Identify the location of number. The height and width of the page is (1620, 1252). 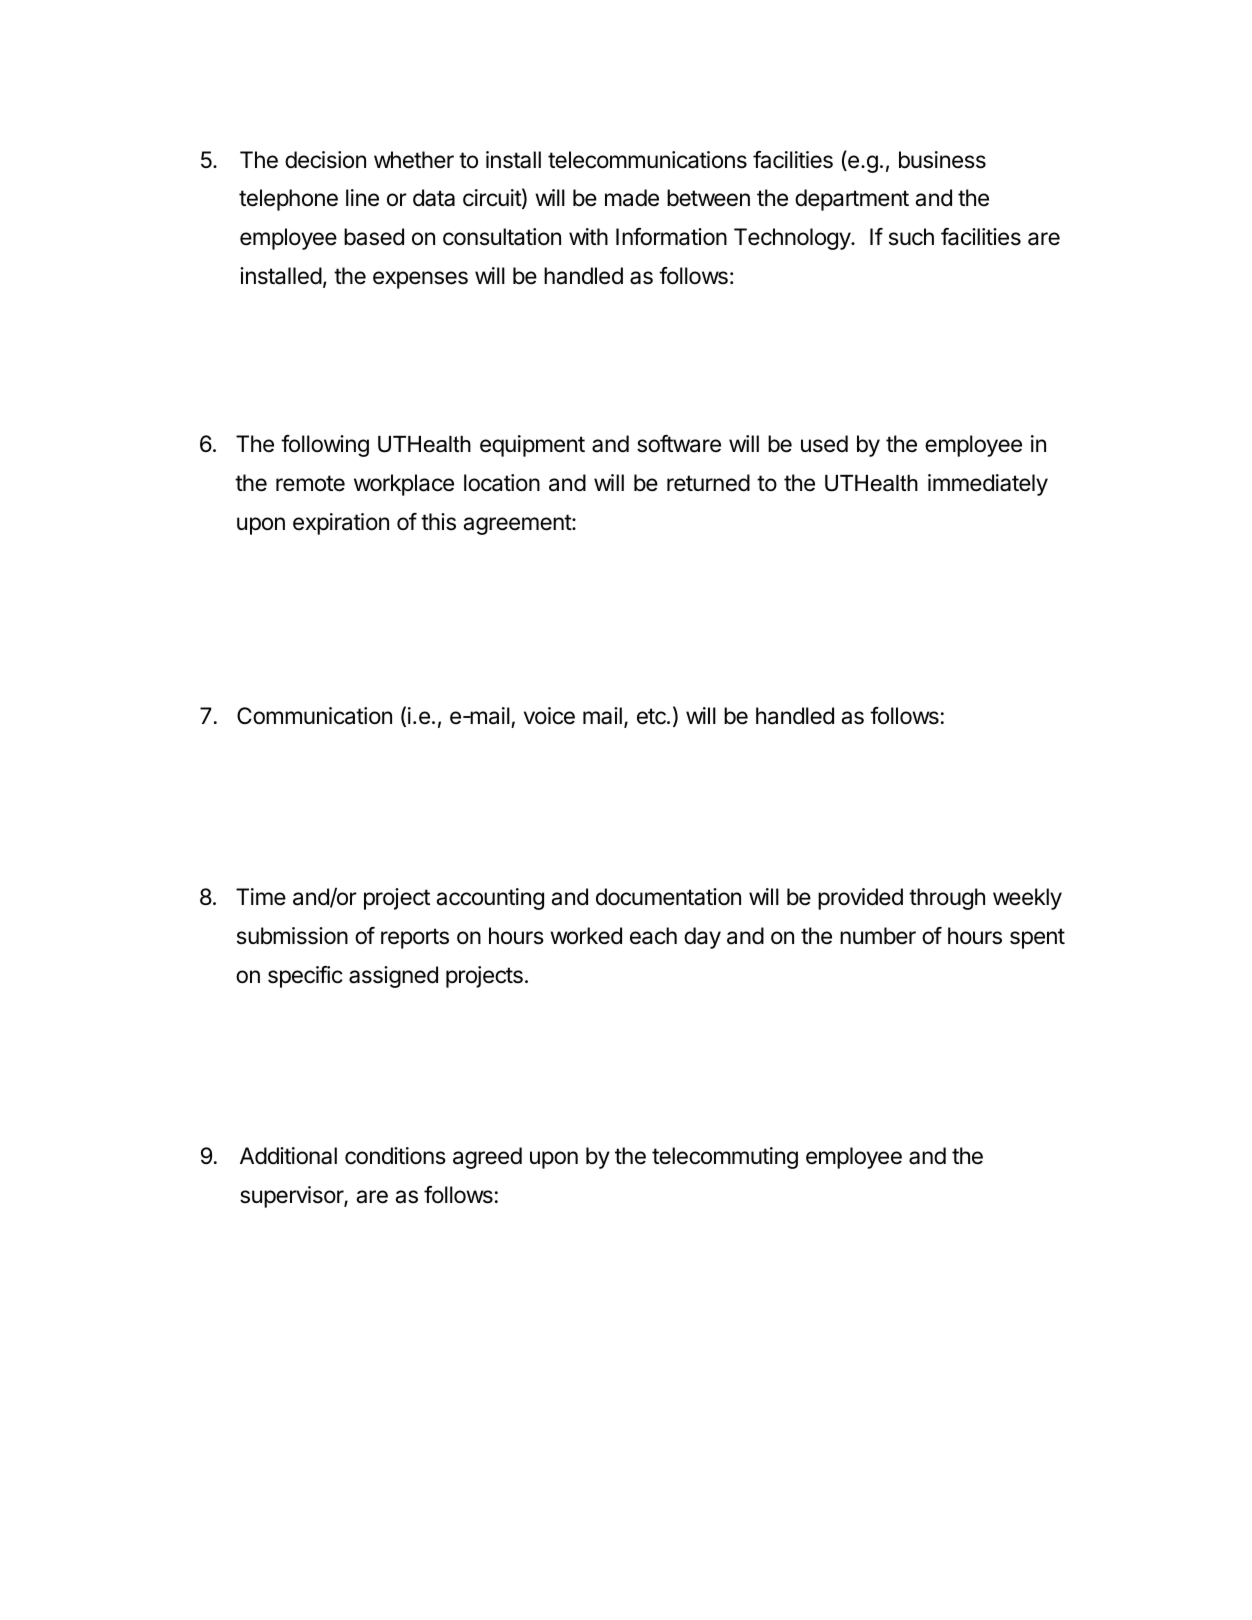
(878, 936).
